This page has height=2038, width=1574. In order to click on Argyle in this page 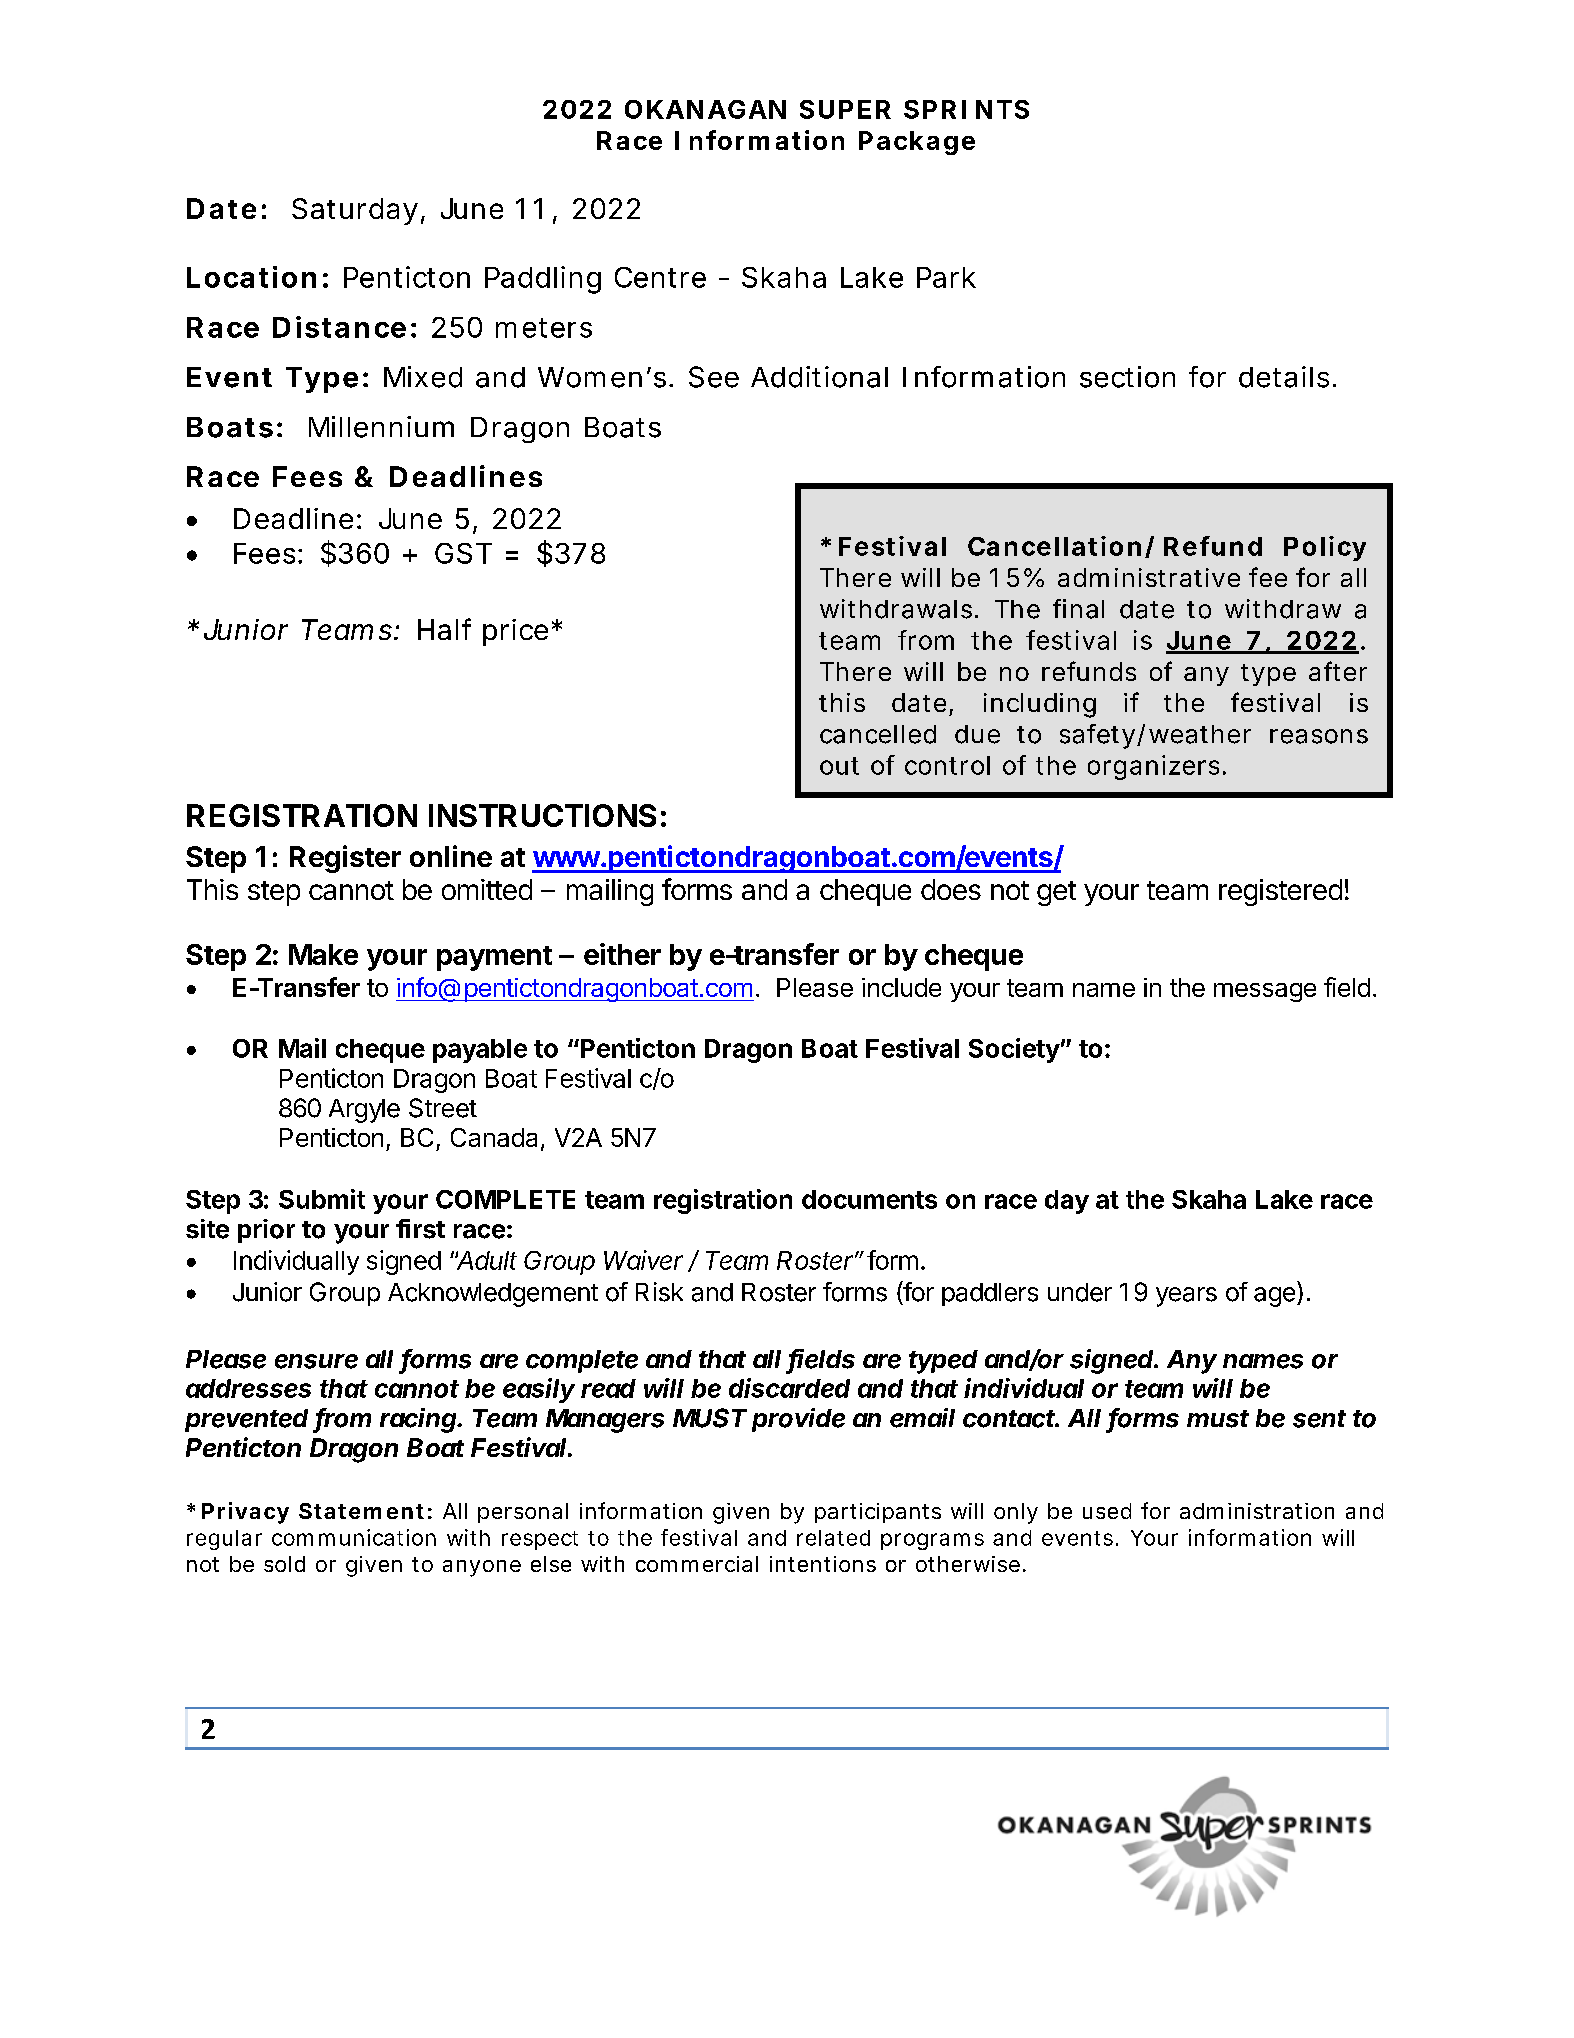, I will do `click(364, 1111)`.
